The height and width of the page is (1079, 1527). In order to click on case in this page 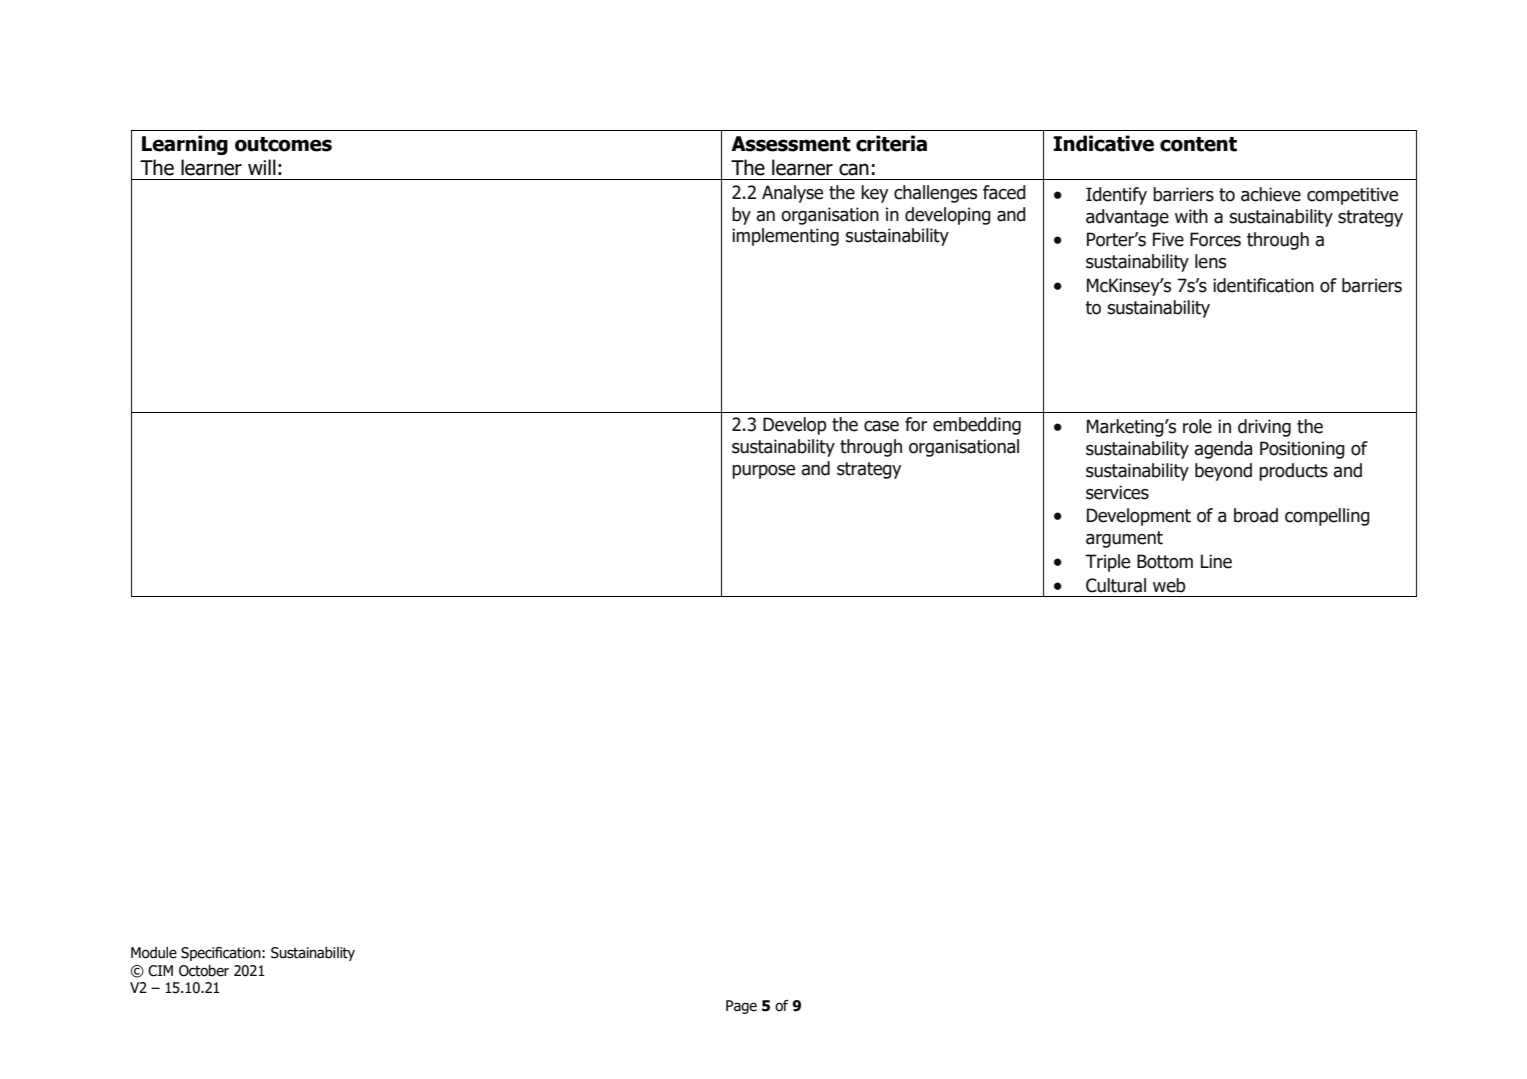, I will do `click(881, 426)`.
